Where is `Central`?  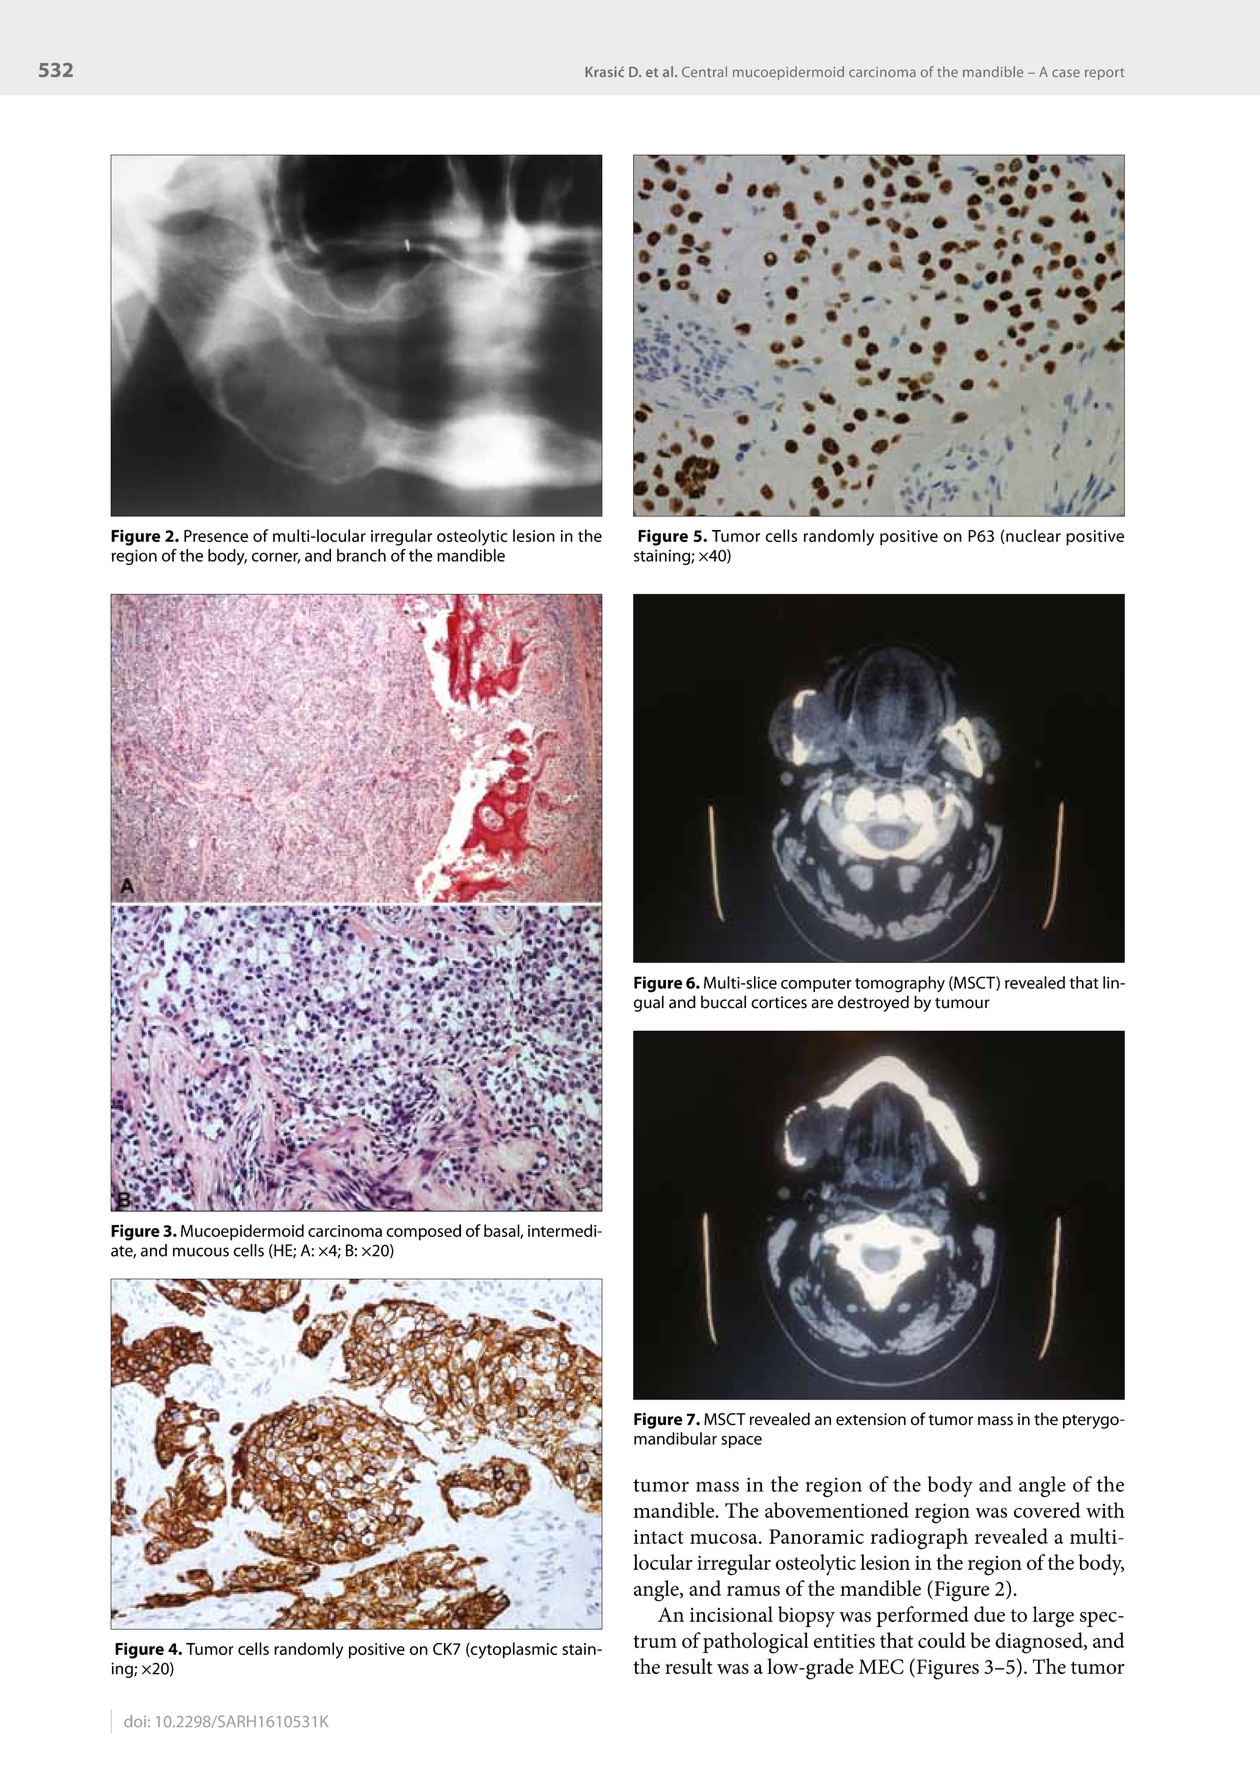 Central is located at coordinates (704, 71).
